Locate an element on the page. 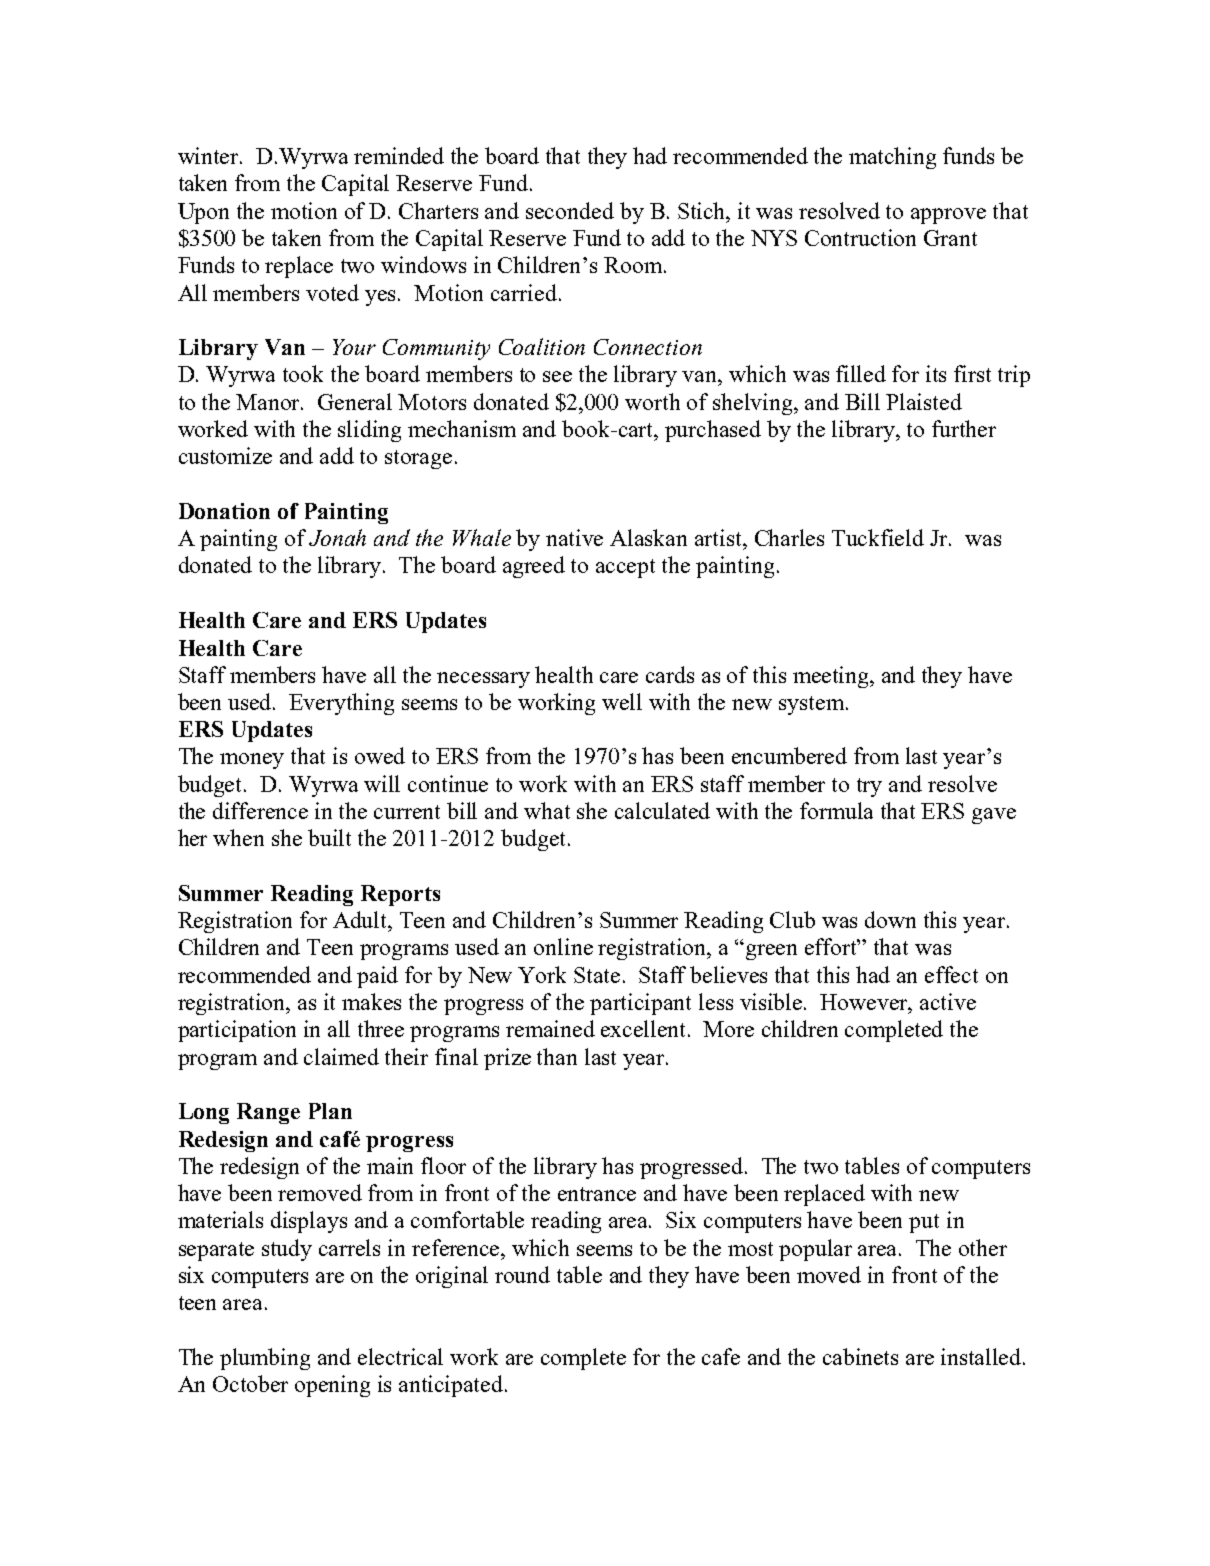 The height and width of the document is (1566, 1210). installed is located at coordinates (982, 1356).
